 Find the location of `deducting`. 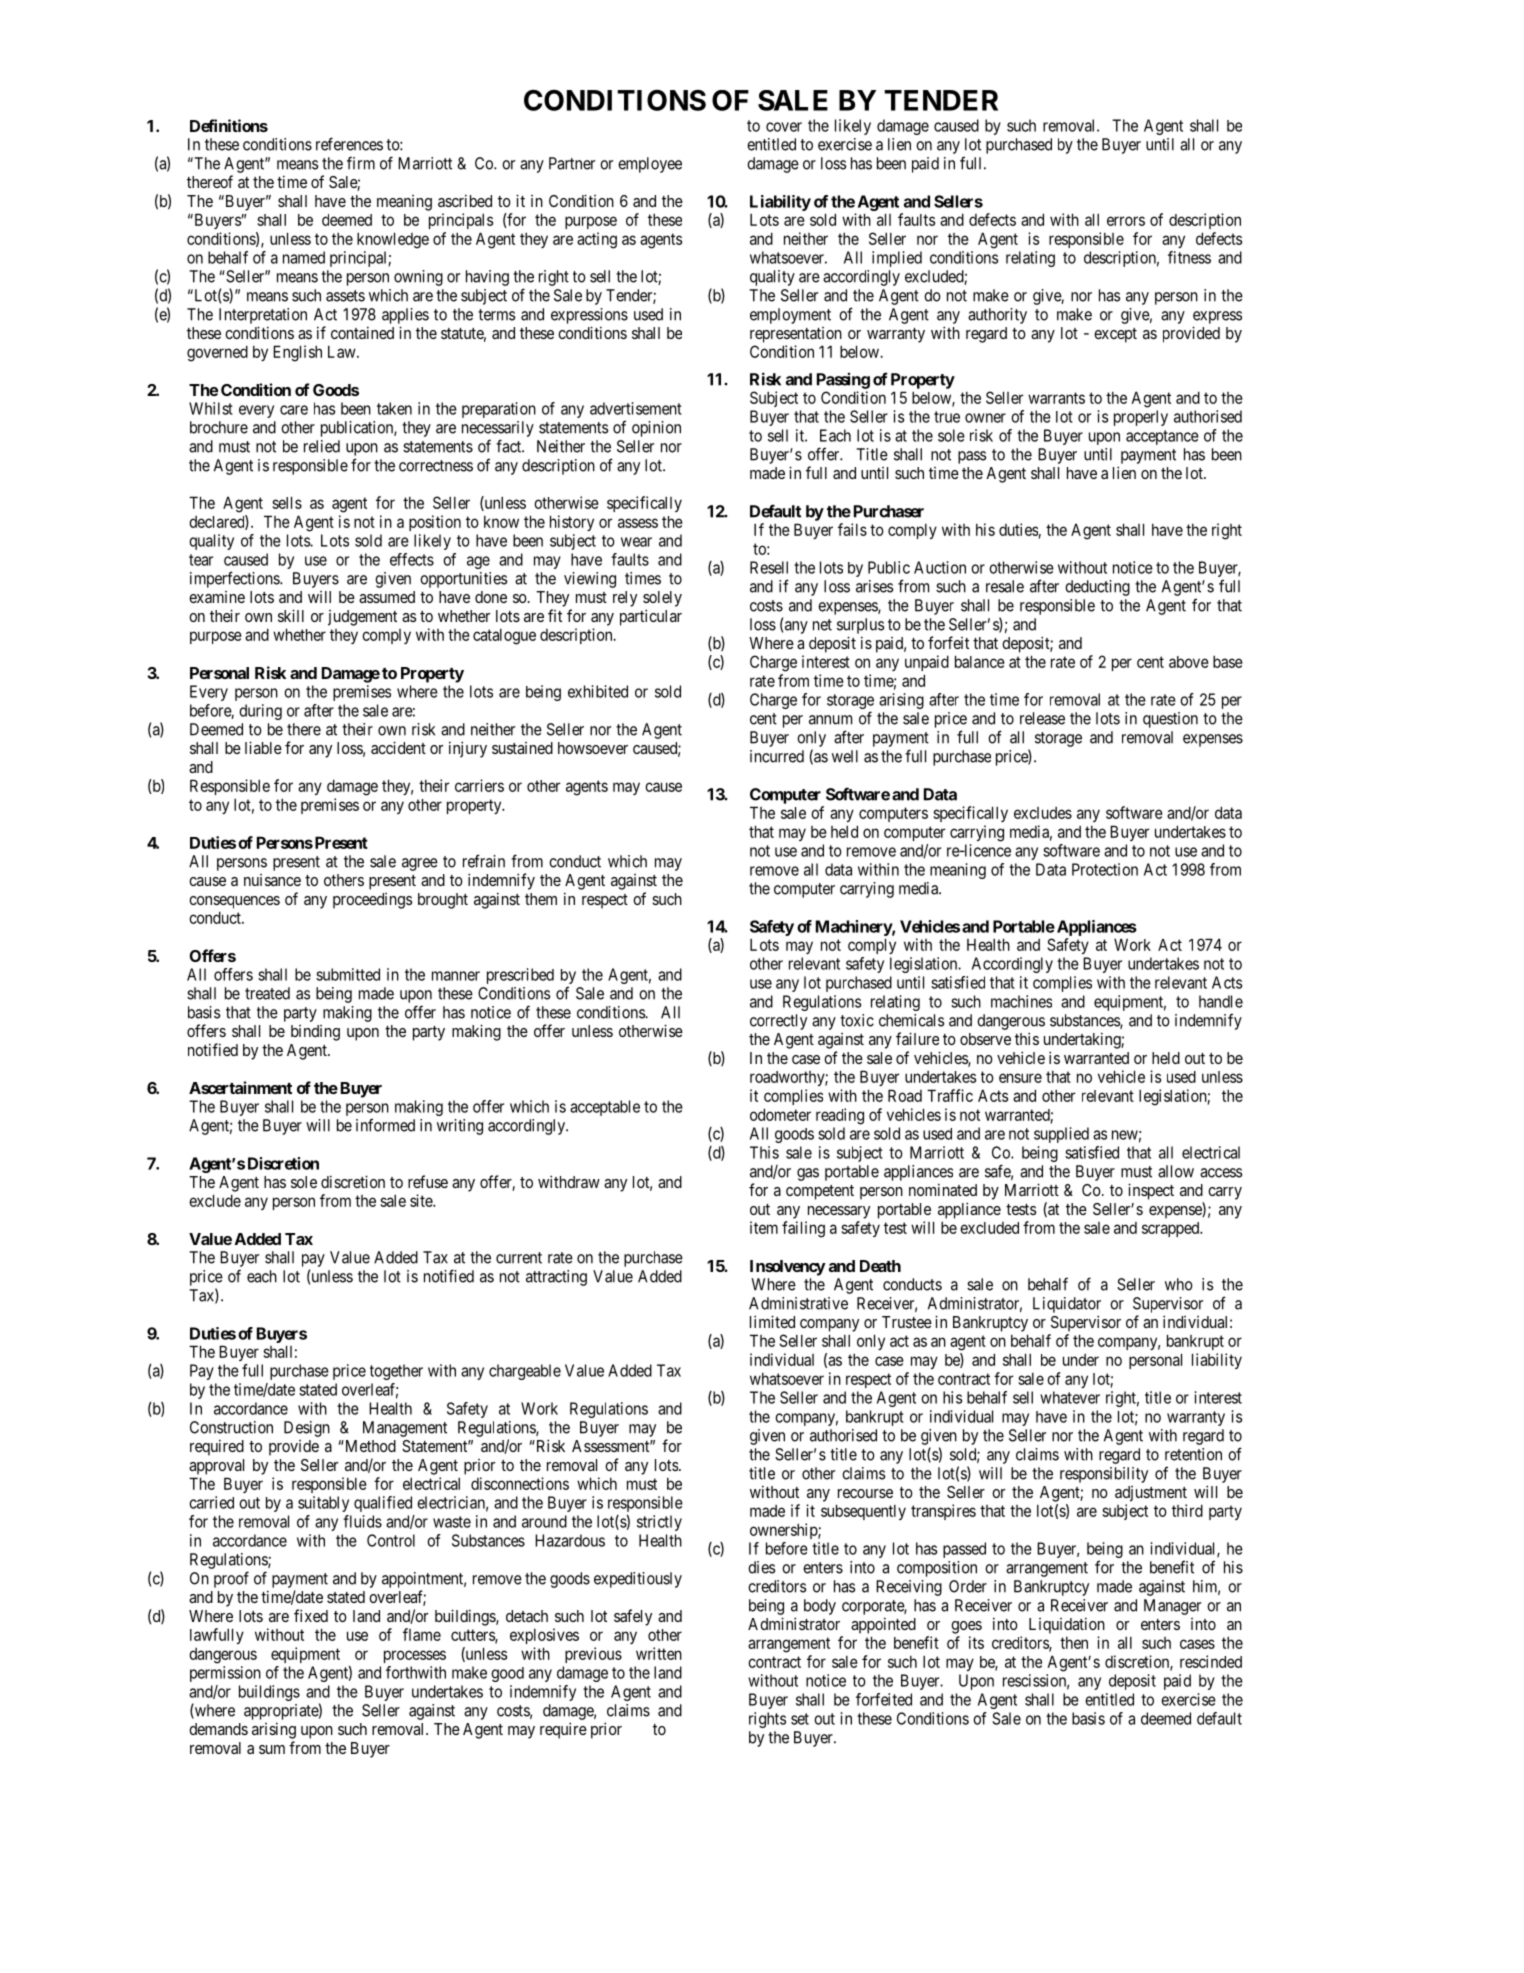

deducting is located at coordinates (1097, 588).
